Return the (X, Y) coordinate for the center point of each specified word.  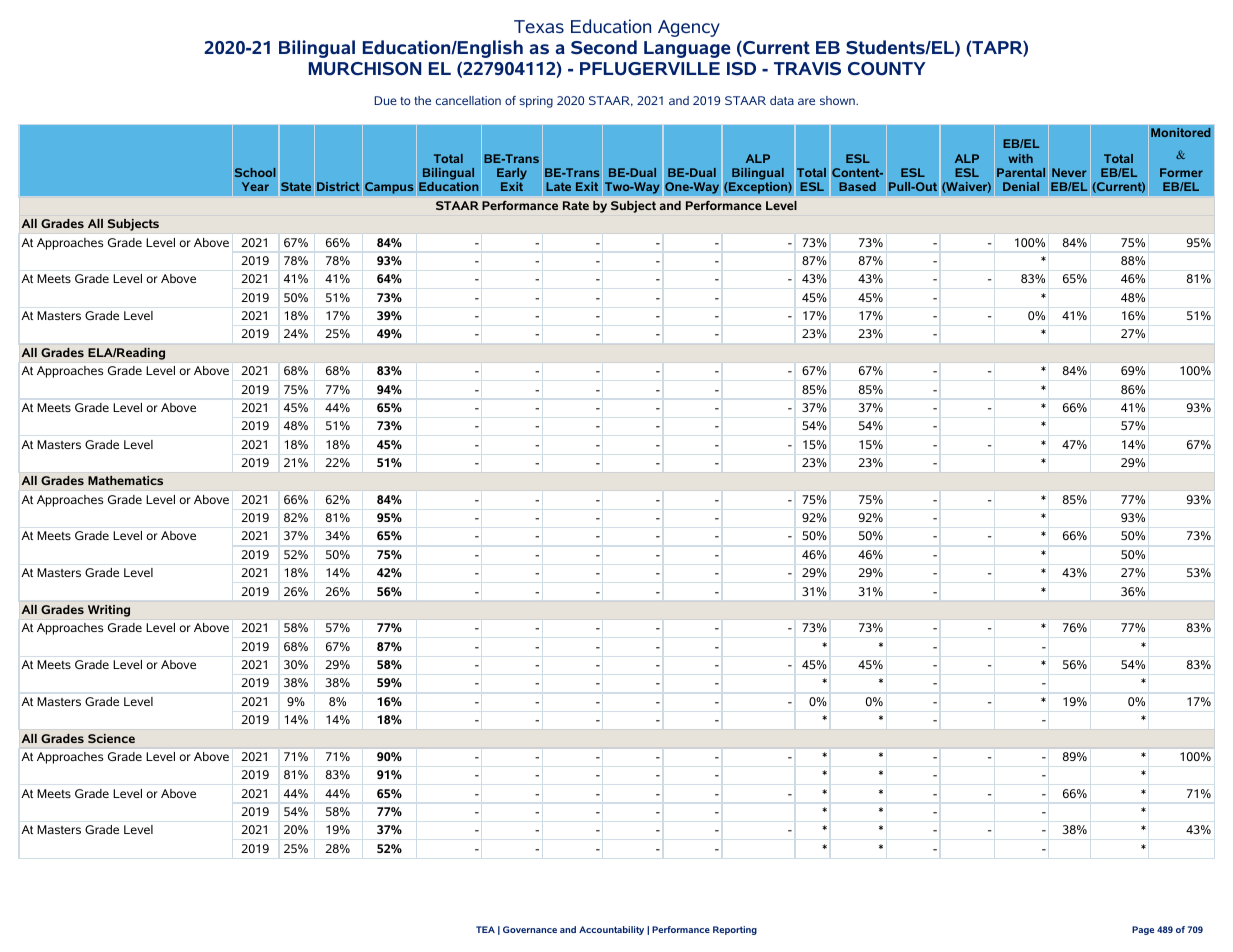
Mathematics (125, 480)
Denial (1021, 186)
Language (687, 49)
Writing (109, 611)
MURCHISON (365, 69)
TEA (485, 929)
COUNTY (887, 69)
